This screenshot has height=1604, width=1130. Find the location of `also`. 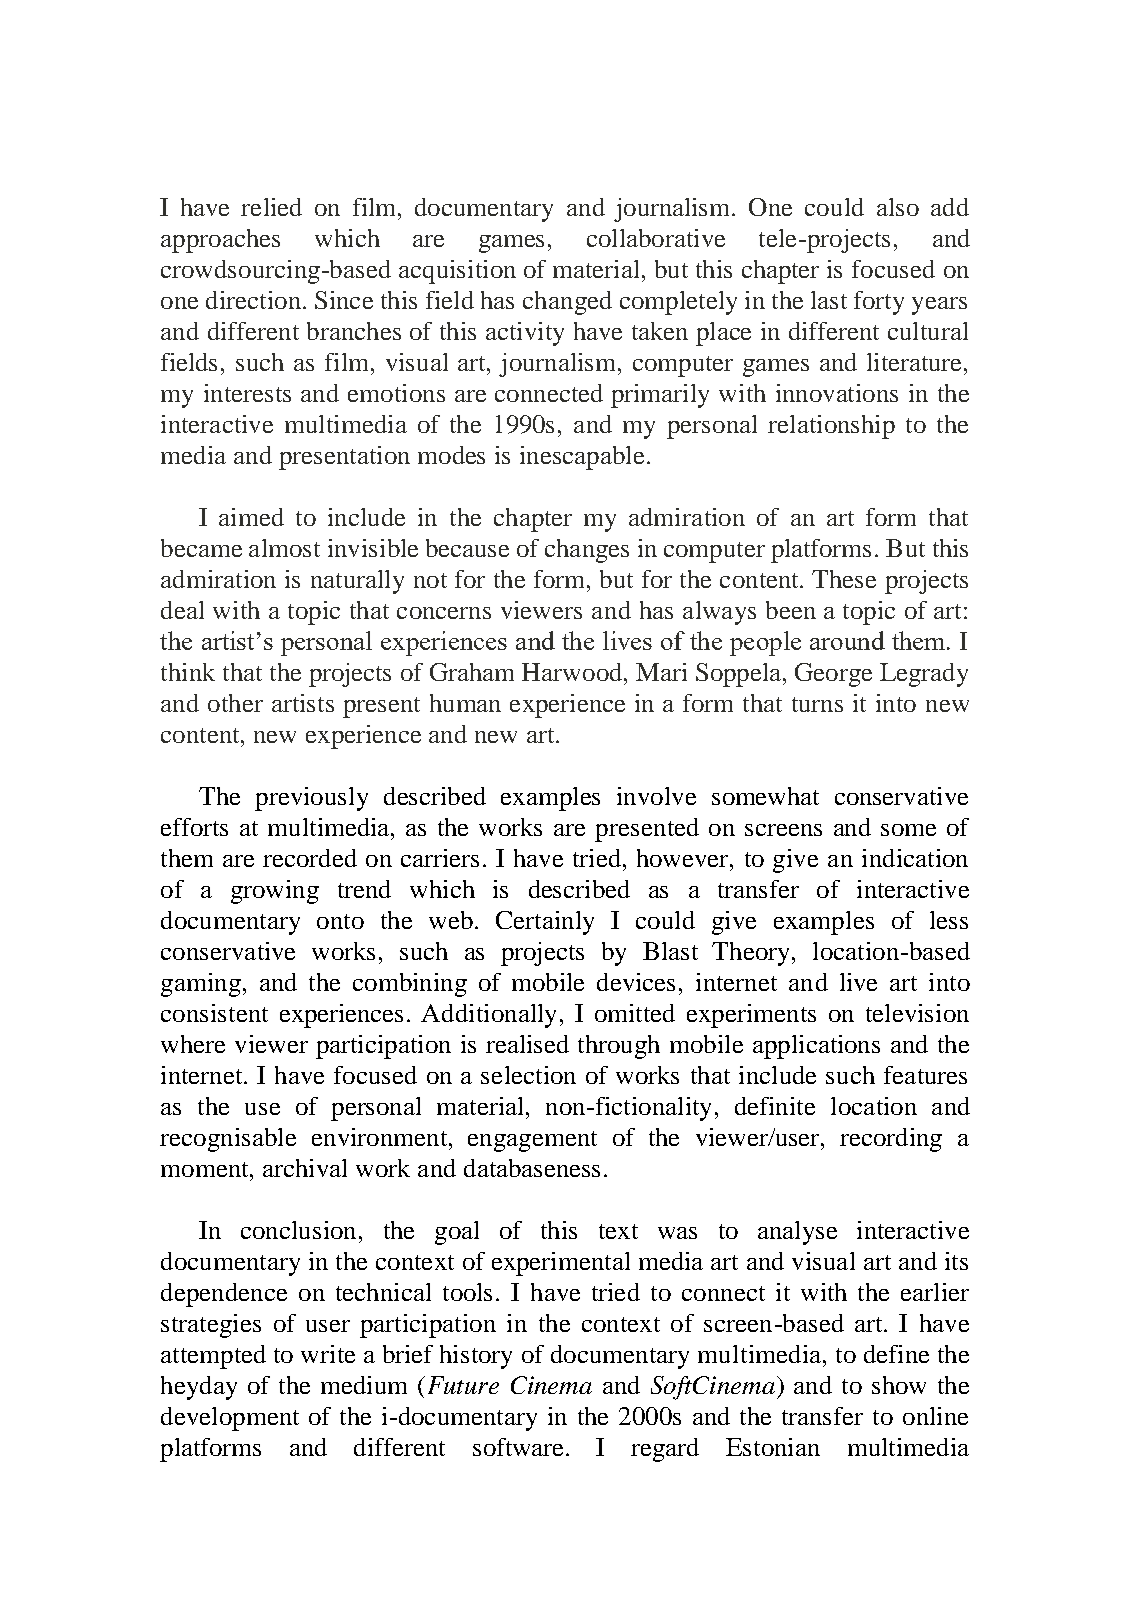

also is located at coordinates (898, 207).
